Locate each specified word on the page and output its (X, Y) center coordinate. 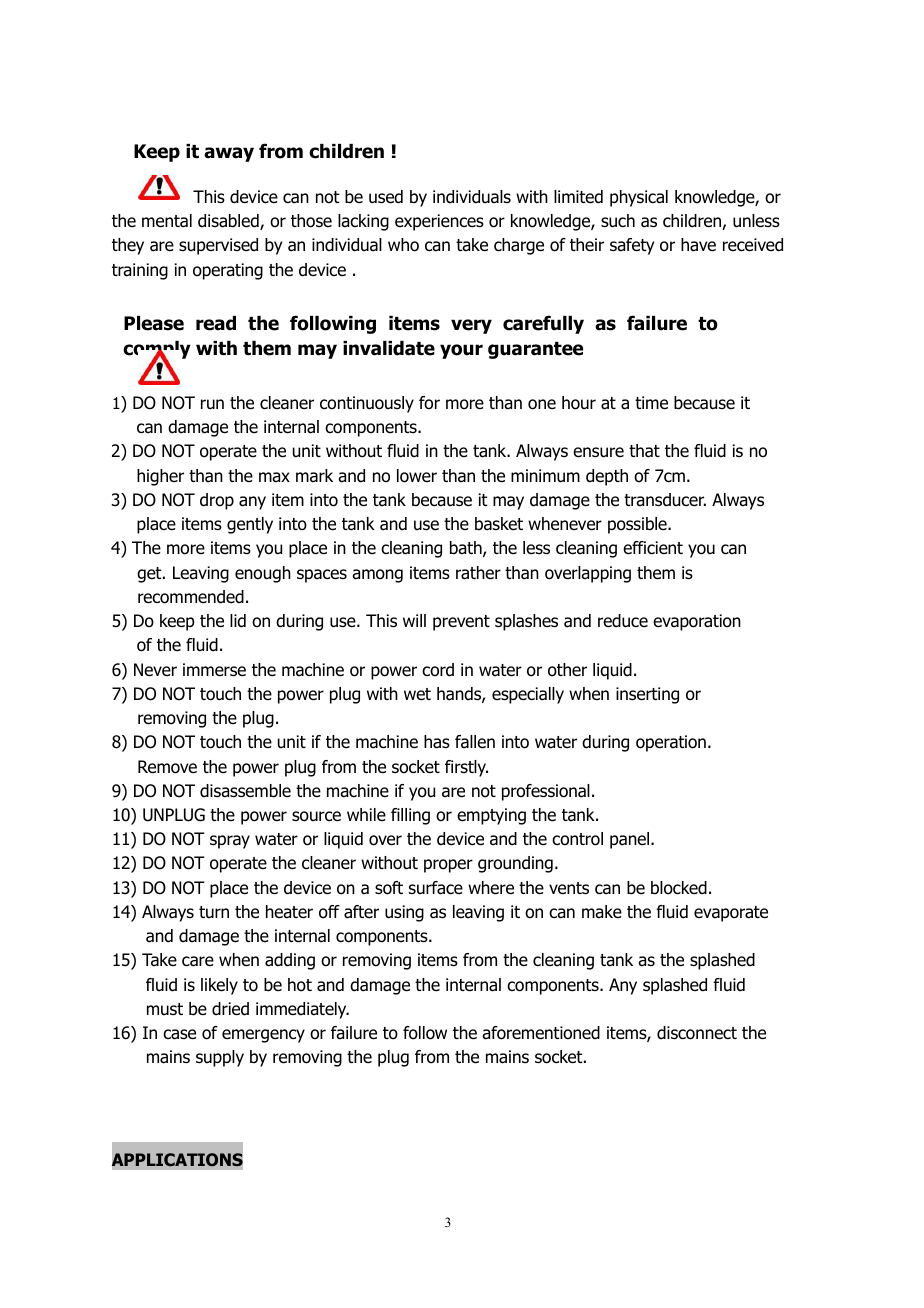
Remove (167, 767)
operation (671, 743)
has (437, 742)
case (179, 1034)
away (229, 154)
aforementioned (541, 1033)
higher (160, 477)
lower (417, 476)
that (644, 451)
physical (639, 198)
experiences (439, 222)
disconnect (697, 1033)
